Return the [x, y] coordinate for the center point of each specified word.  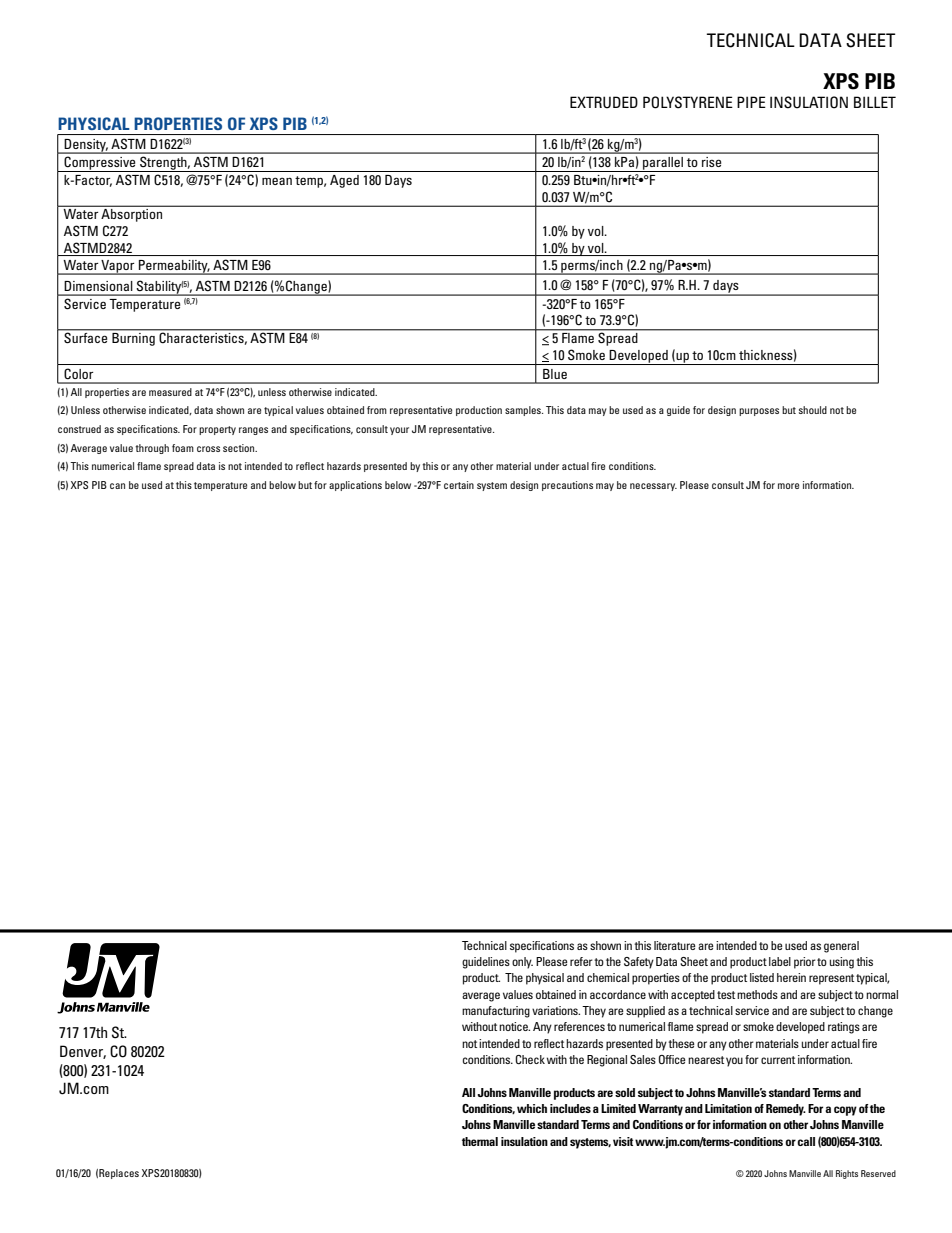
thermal [480, 1141]
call [806, 1141]
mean [277, 181]
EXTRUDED [604, 102]
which [532, 1108]
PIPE [751, 102]
